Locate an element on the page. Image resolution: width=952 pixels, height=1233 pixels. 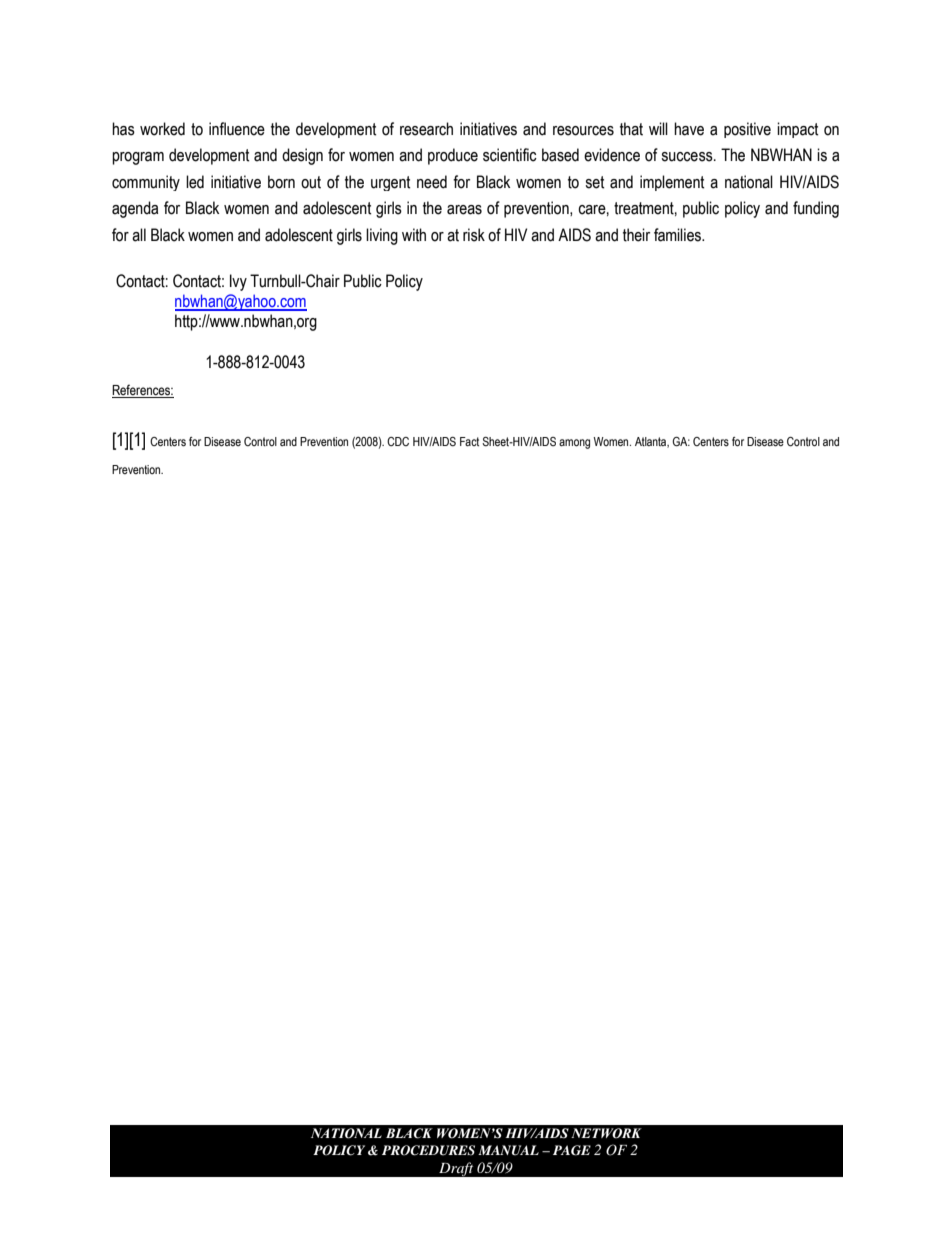
PROCEDURES is located at coordinates (428, 1150).
